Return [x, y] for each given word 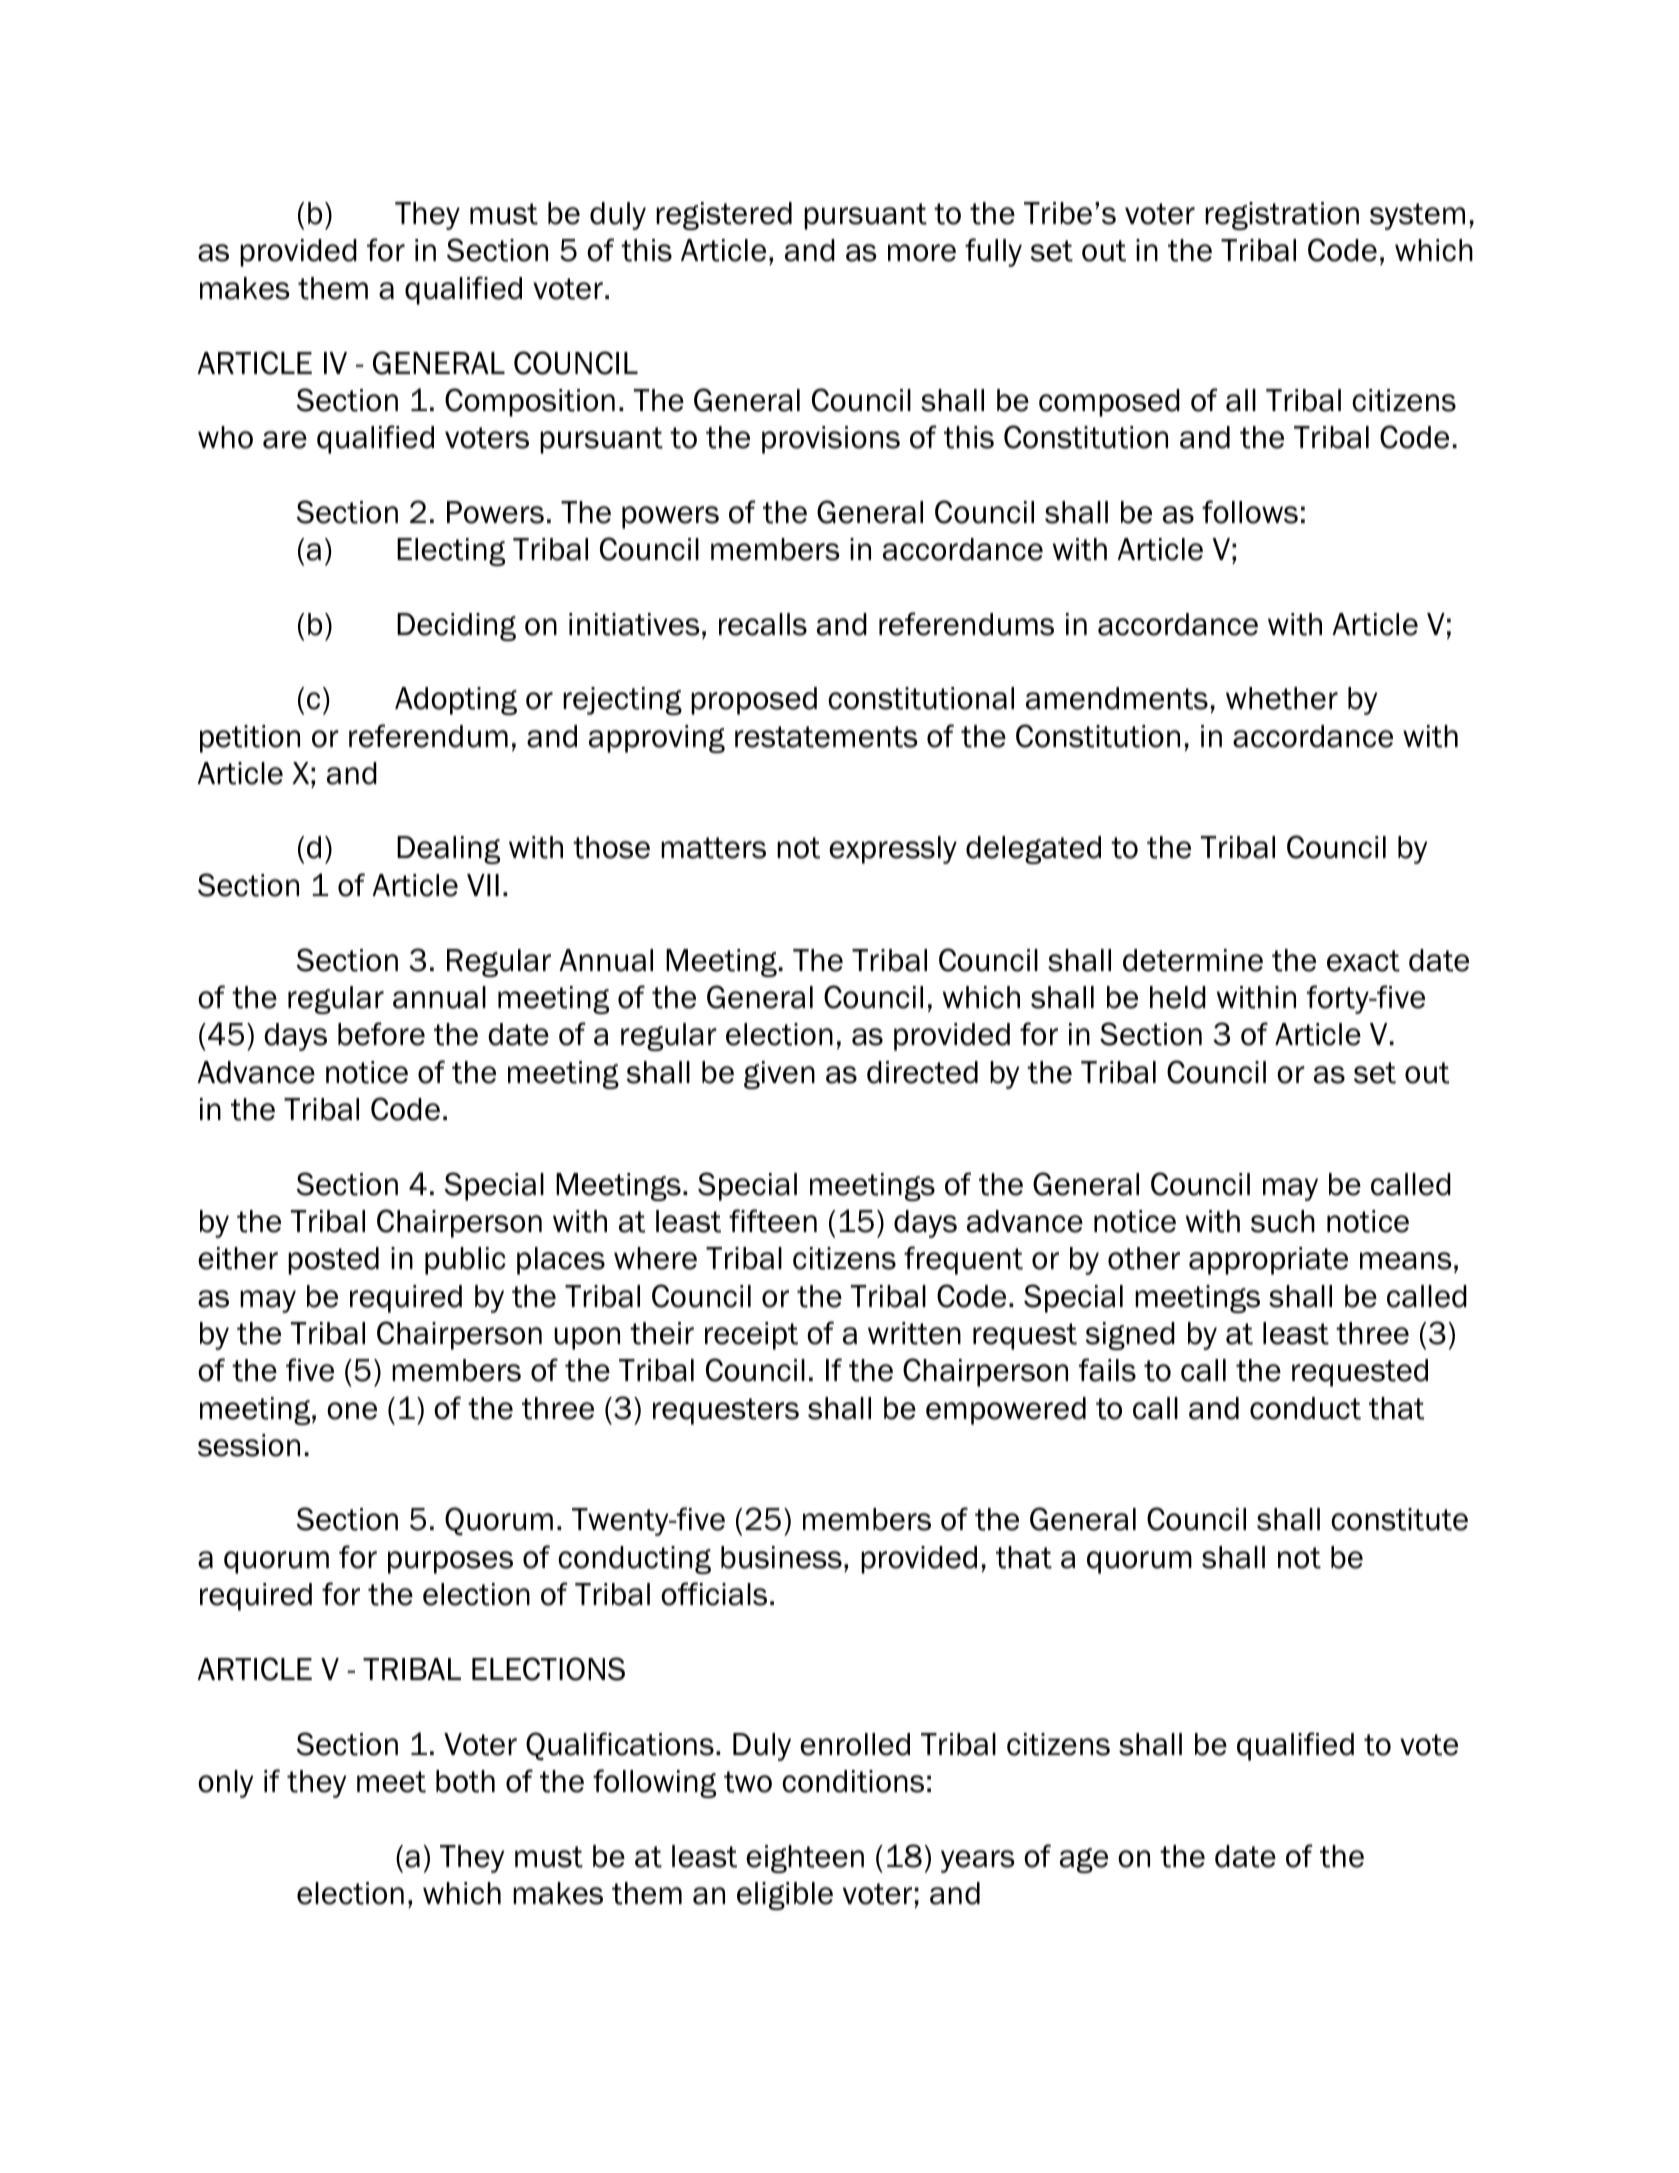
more [922, 253]
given [779, 1075]
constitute [1399, 1519]
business [781, 1557]
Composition [530, 402]
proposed [754, 701]
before [381, 1034]
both [465, 1781]
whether [1282, 698]
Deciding [456, 627]
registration [1282, 216]
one [352, 1411]
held [1178, 997]
